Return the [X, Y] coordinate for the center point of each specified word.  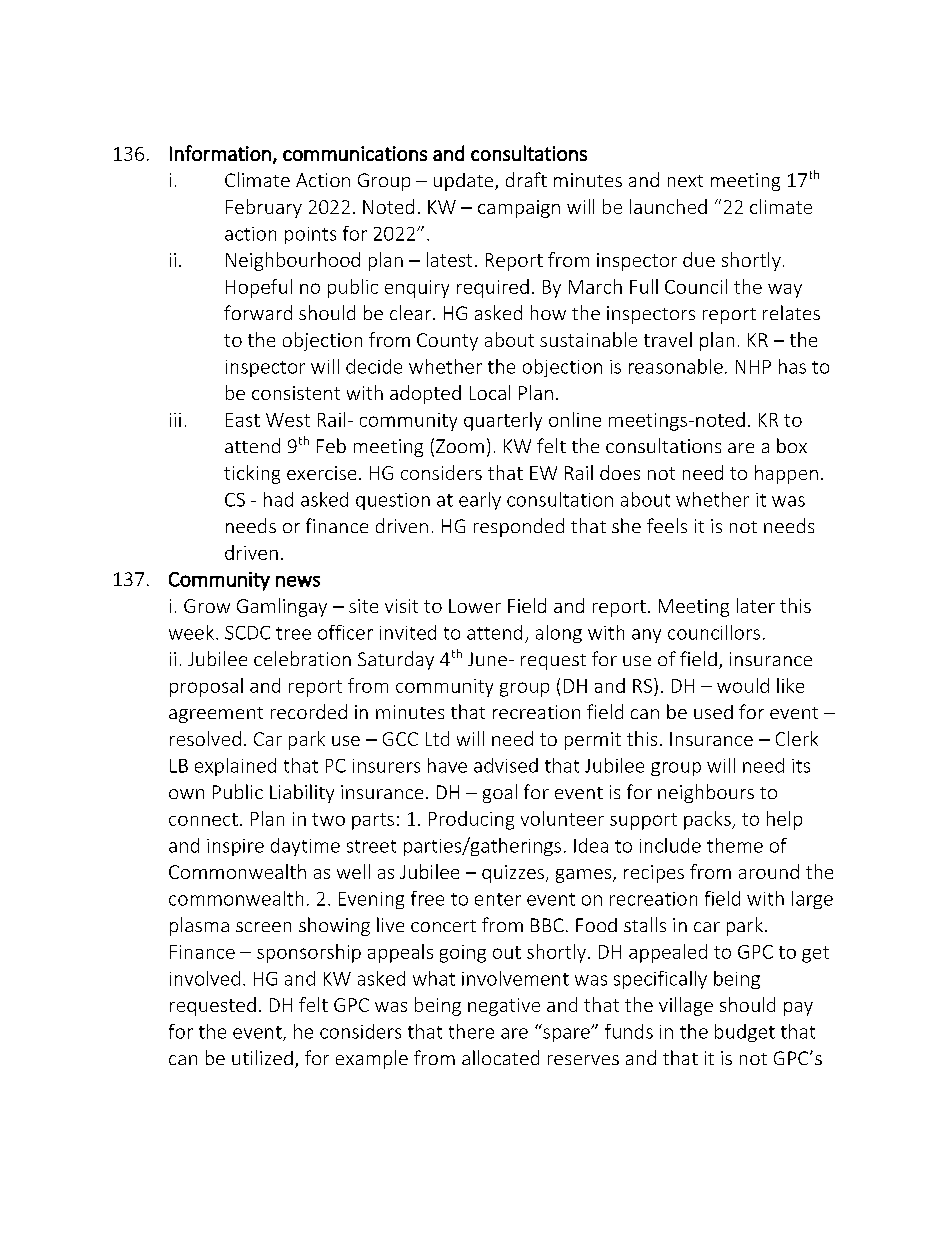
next [685, 181]
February [264, 208]
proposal [206, 687]
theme [735, 845]
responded [519, 527]
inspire [235, 847]
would [743, 685]
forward [258, 312]
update [465, 182]
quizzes [513, 874]
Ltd [437, 738]
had [278, 499]
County [447, 342]
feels [667, 525]
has [792, 366]
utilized [262, 1057]
